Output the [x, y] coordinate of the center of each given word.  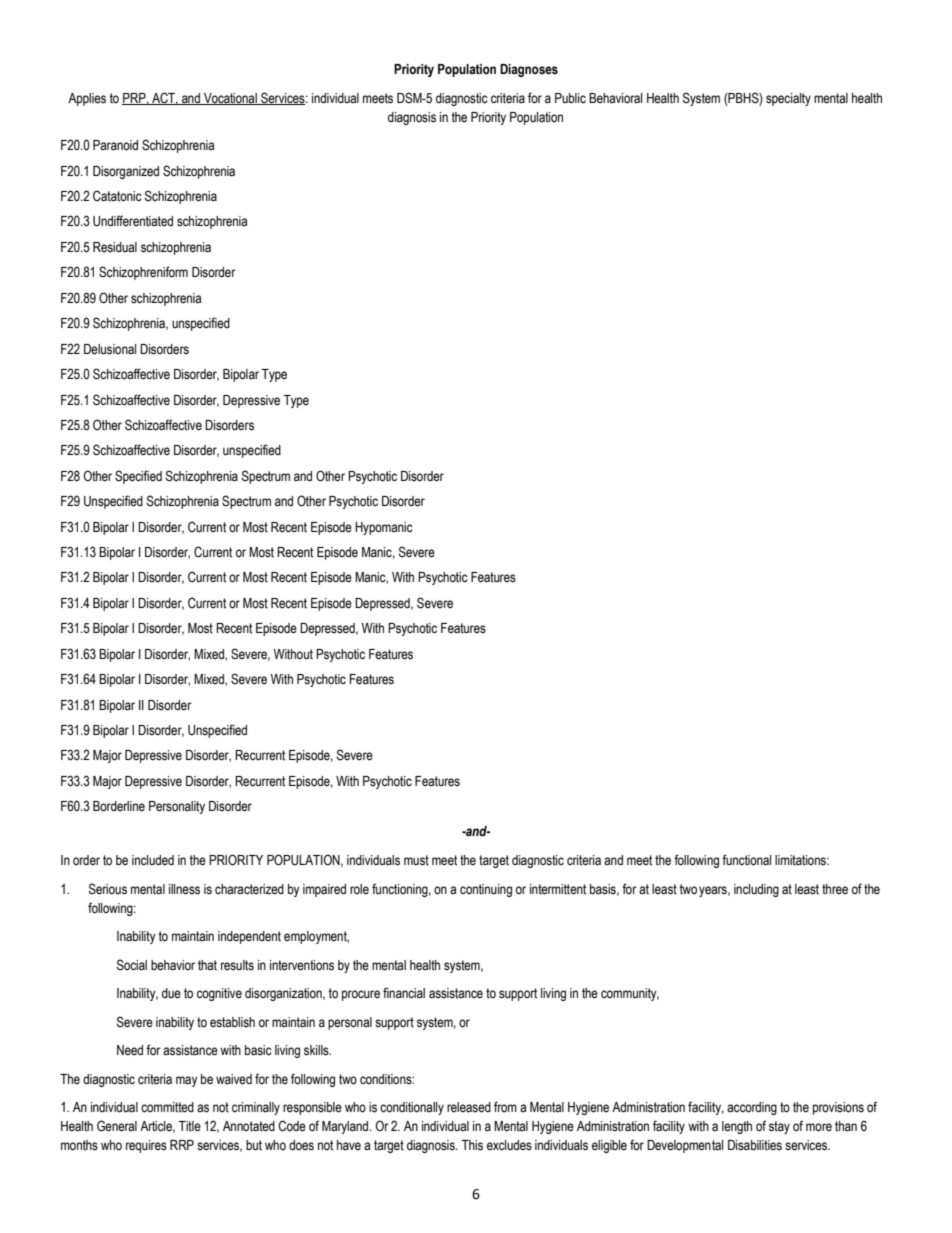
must [416, 860]
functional [746, 860]
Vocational [230, 99]
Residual [115, 247]
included [153, 860]
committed [167, 1107]
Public [570, 98]
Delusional [110, 349]
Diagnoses [529, 70]
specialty [788, 99]
